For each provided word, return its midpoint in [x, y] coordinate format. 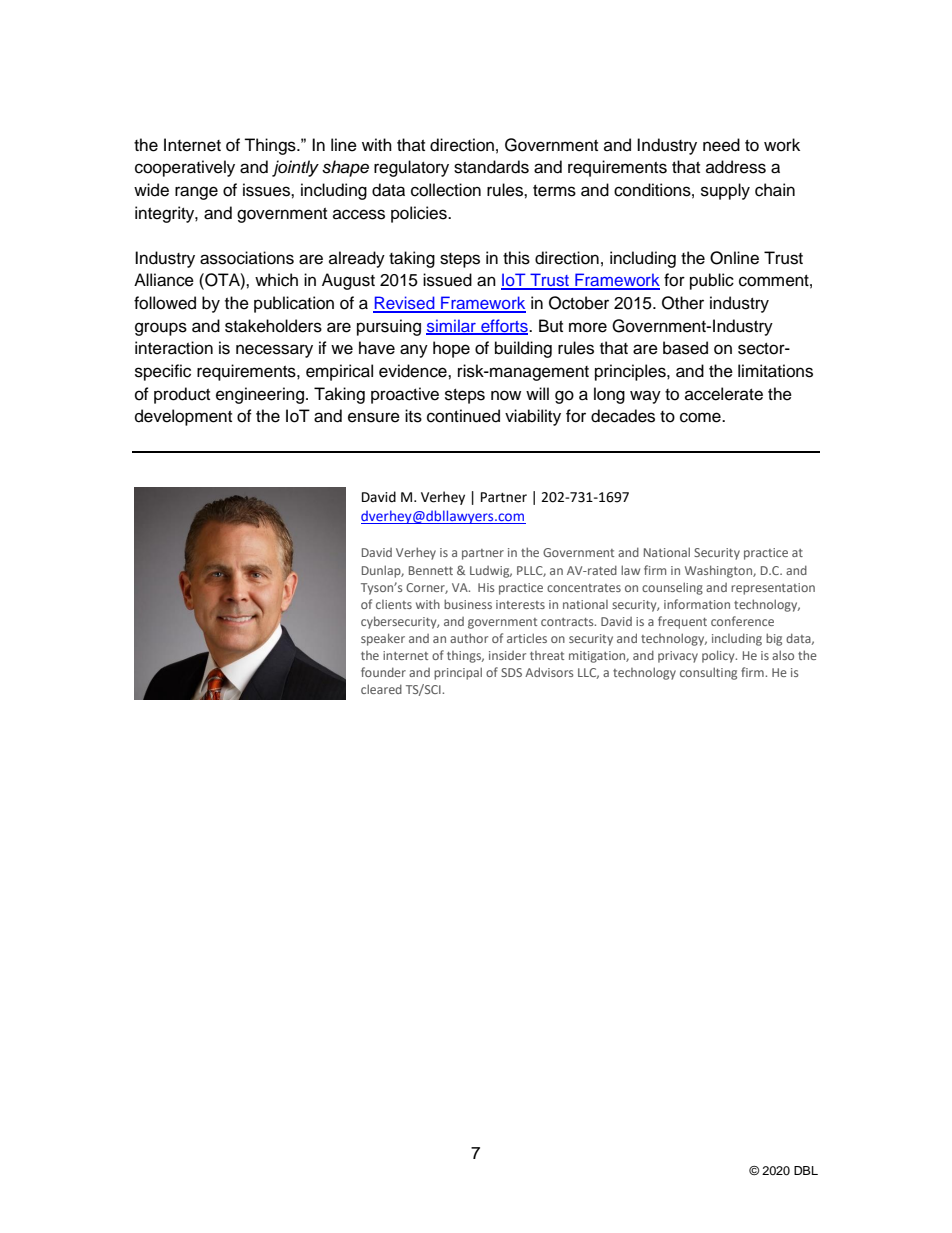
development [183, 417]
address [736, 167]
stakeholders [273, 326]
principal [458, 673]
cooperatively [185, 168]
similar [452, 327]
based [685, 348]
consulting [708, 673]
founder [383, 672]
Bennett [431, 570]
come [701, 417]
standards [491, 167]
